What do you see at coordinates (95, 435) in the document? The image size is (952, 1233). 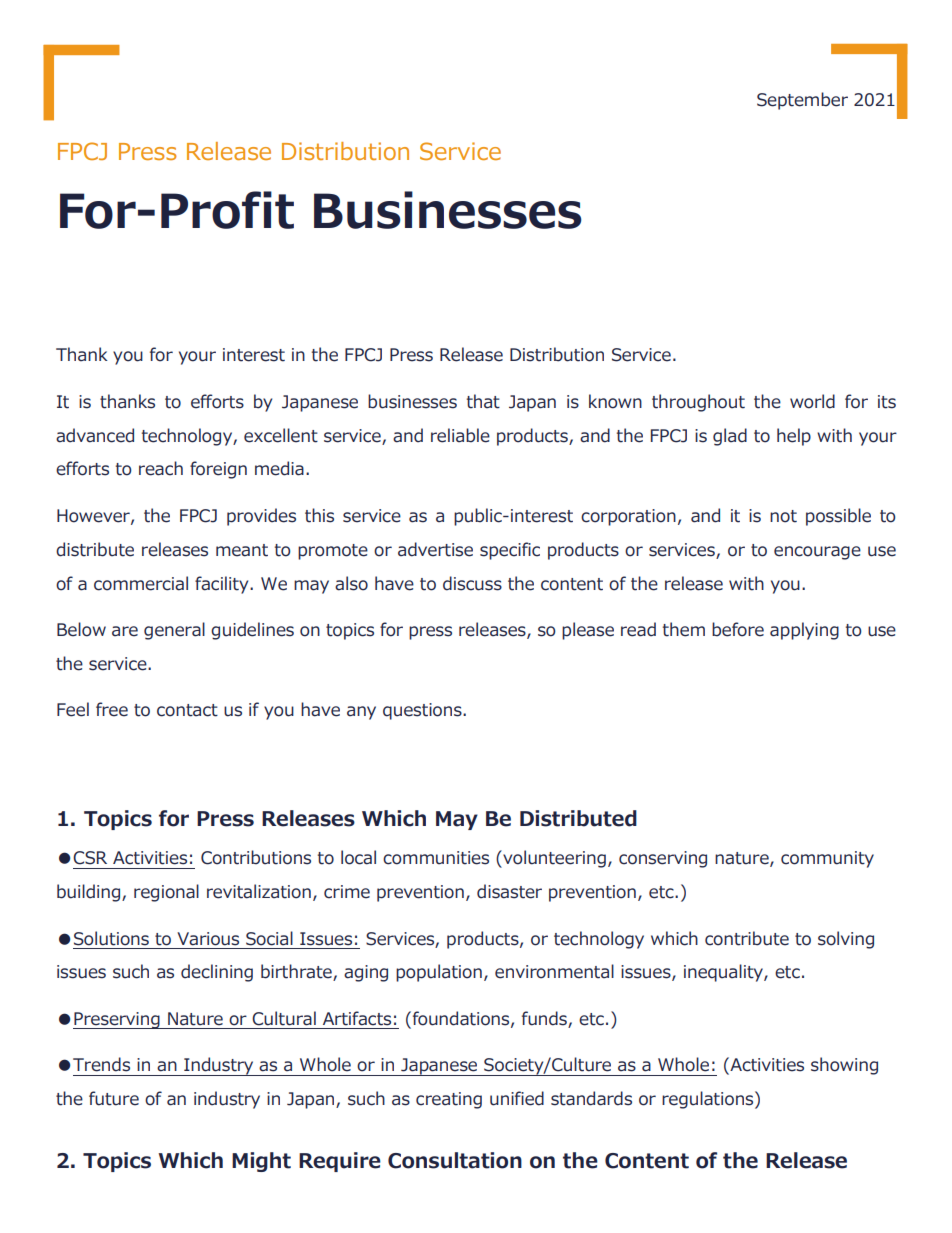 I see `advanced` at bounding box center [95, 435].
